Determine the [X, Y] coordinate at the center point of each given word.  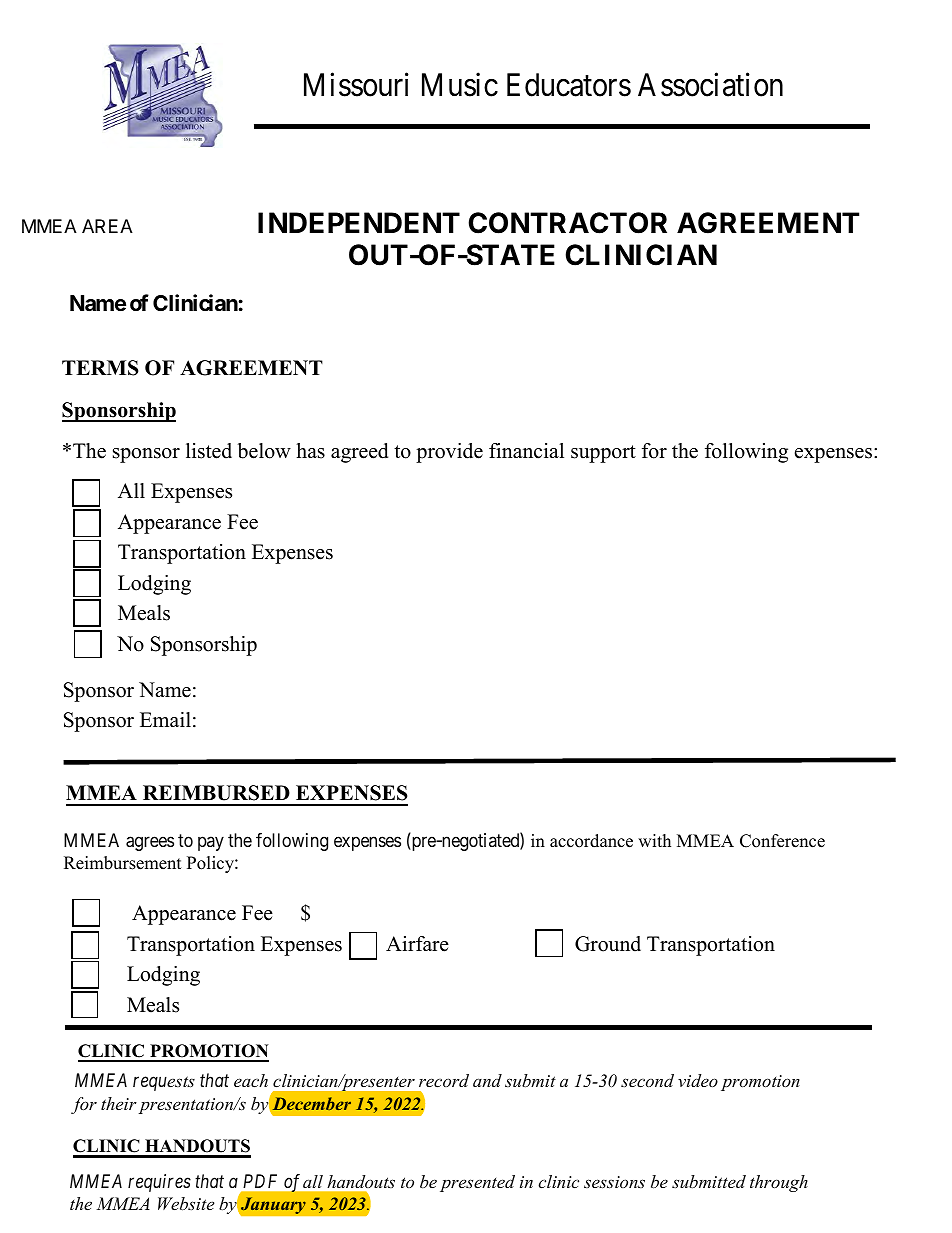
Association [710, 84]
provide [449, 453]
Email [165, 719]
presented [477, 1183]
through [779, 1183]
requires [159, 1183]
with [654, 840]
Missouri [356, 84]
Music [460, 84]
